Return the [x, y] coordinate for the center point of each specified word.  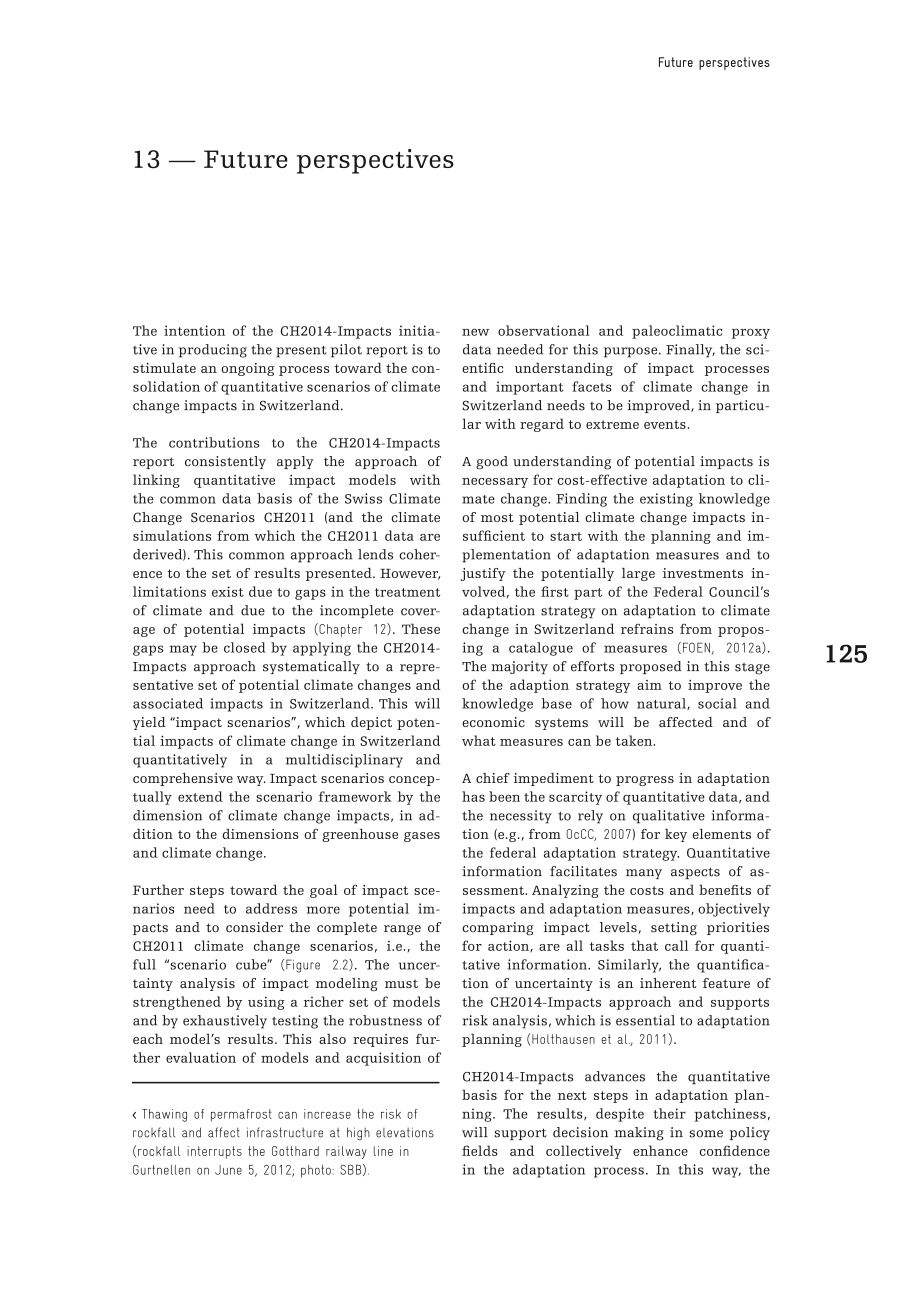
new [475, 332]
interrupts [214, 1152]
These [421, 628]
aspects [695, 873]
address [271, 908]
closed [245, 647]
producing [213, 351]
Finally [690, 351]
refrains [647, 629]
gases [422, 837]
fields [480, 1150]
